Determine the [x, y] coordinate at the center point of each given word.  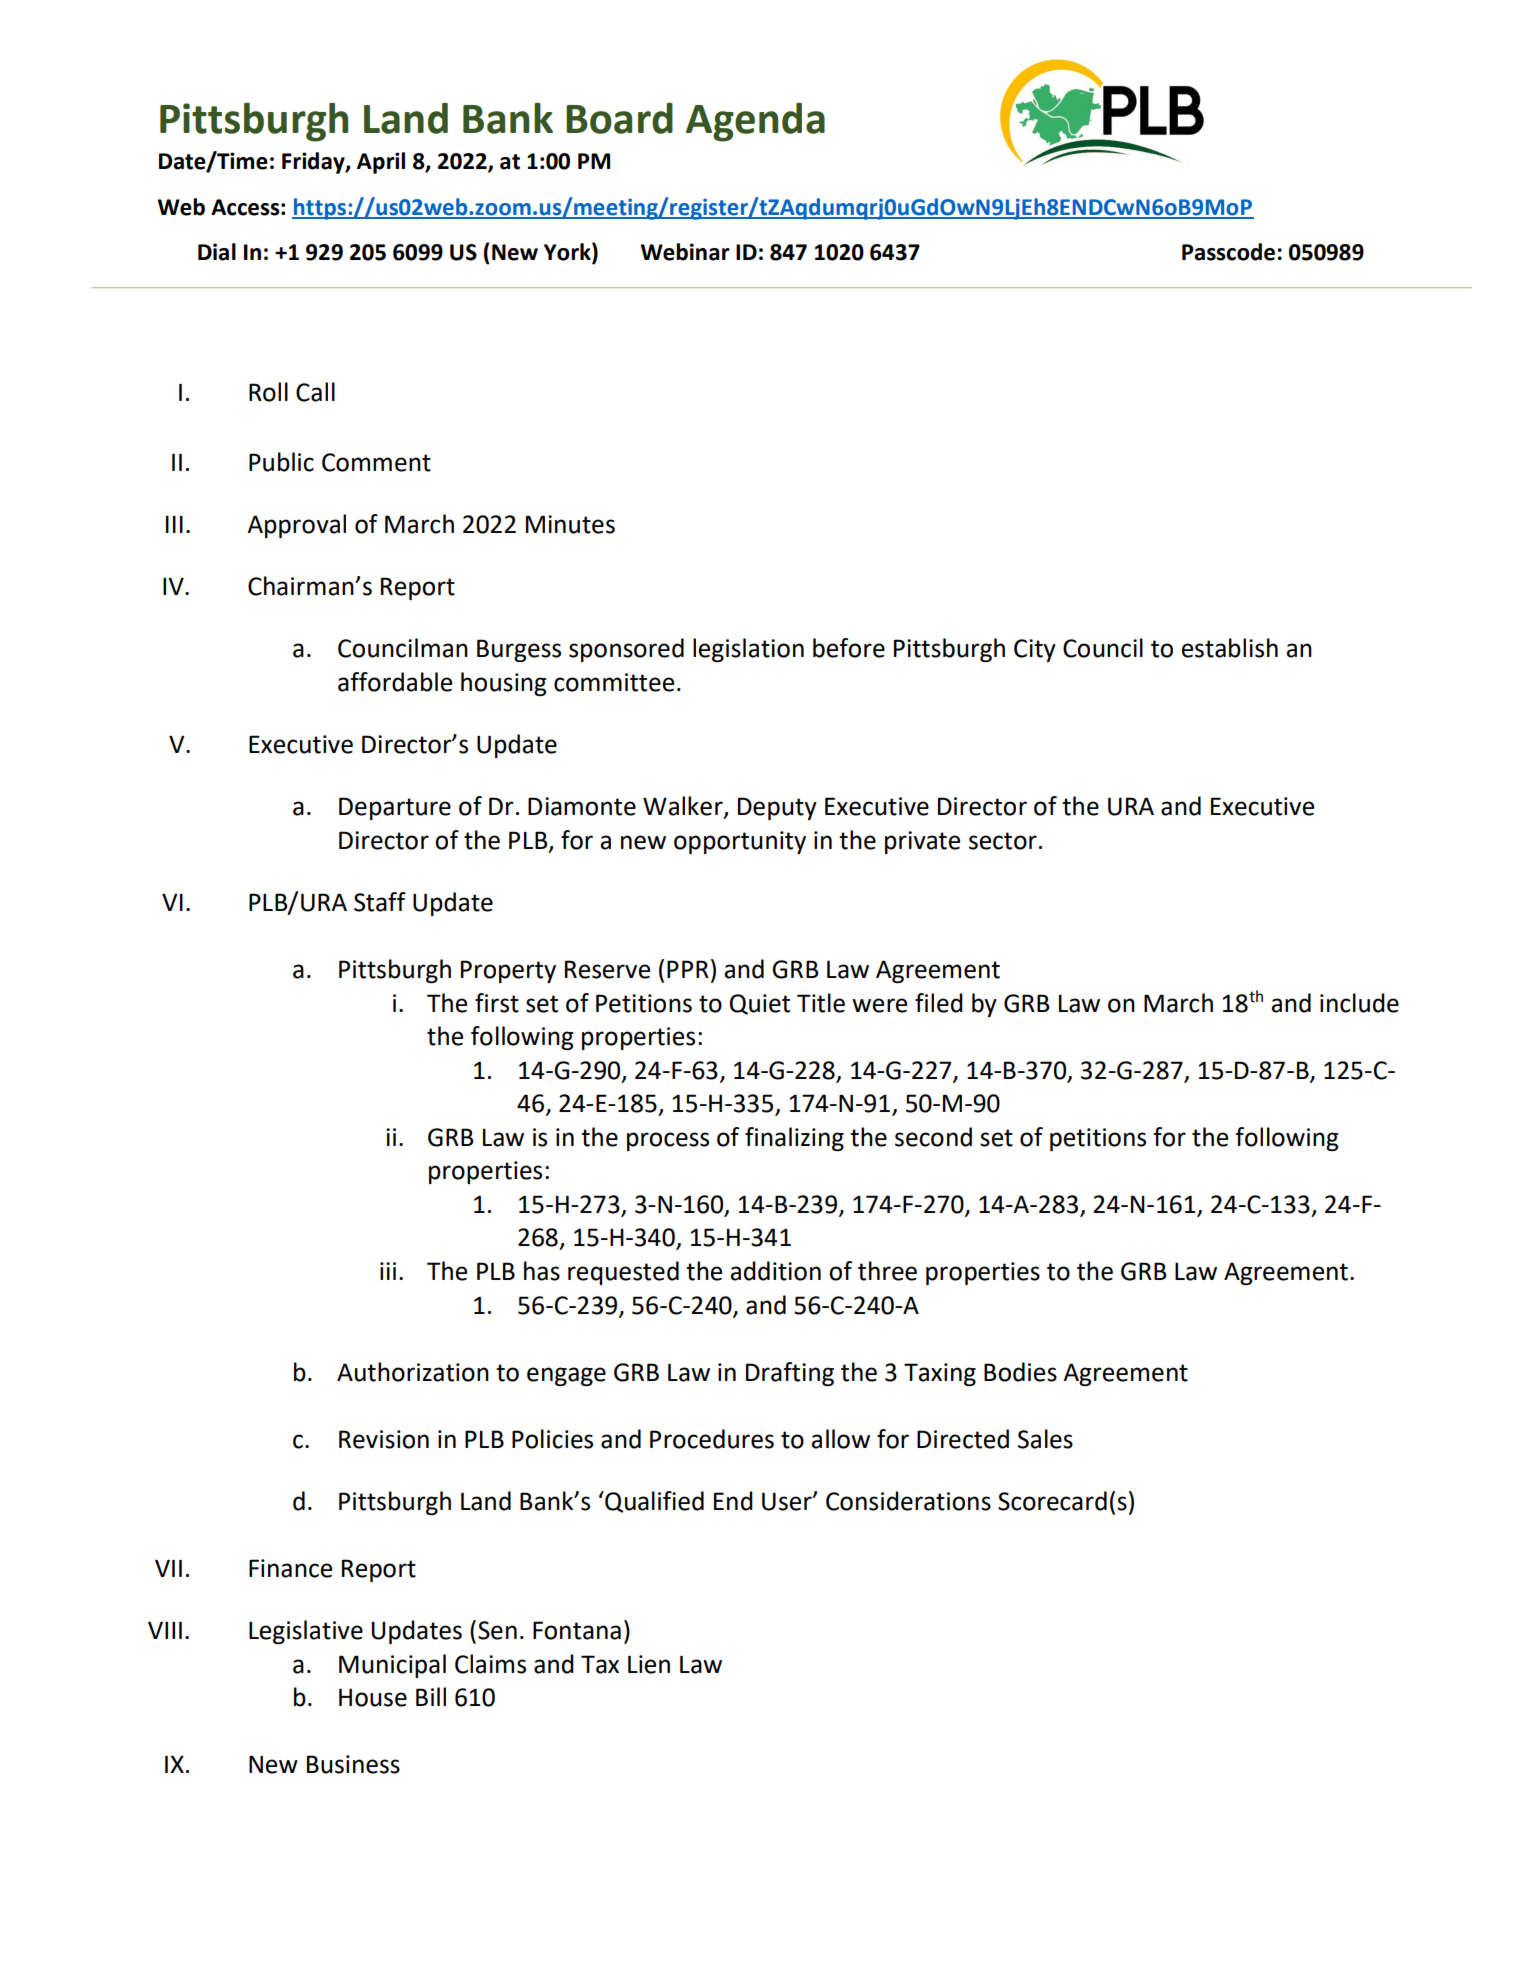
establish [1229, 648]
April [381, 163]
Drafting [790, 1374]
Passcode [1228, 252]
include [1359, 1003]
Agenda [755, 122]
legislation [748, 650]
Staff [380, 902]
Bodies [1020, 1372]
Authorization [413, 1372]
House [373, 1697]
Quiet [760, 1004]
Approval [296, 526]
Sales [1045, 1439]
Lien [649, 1664]
